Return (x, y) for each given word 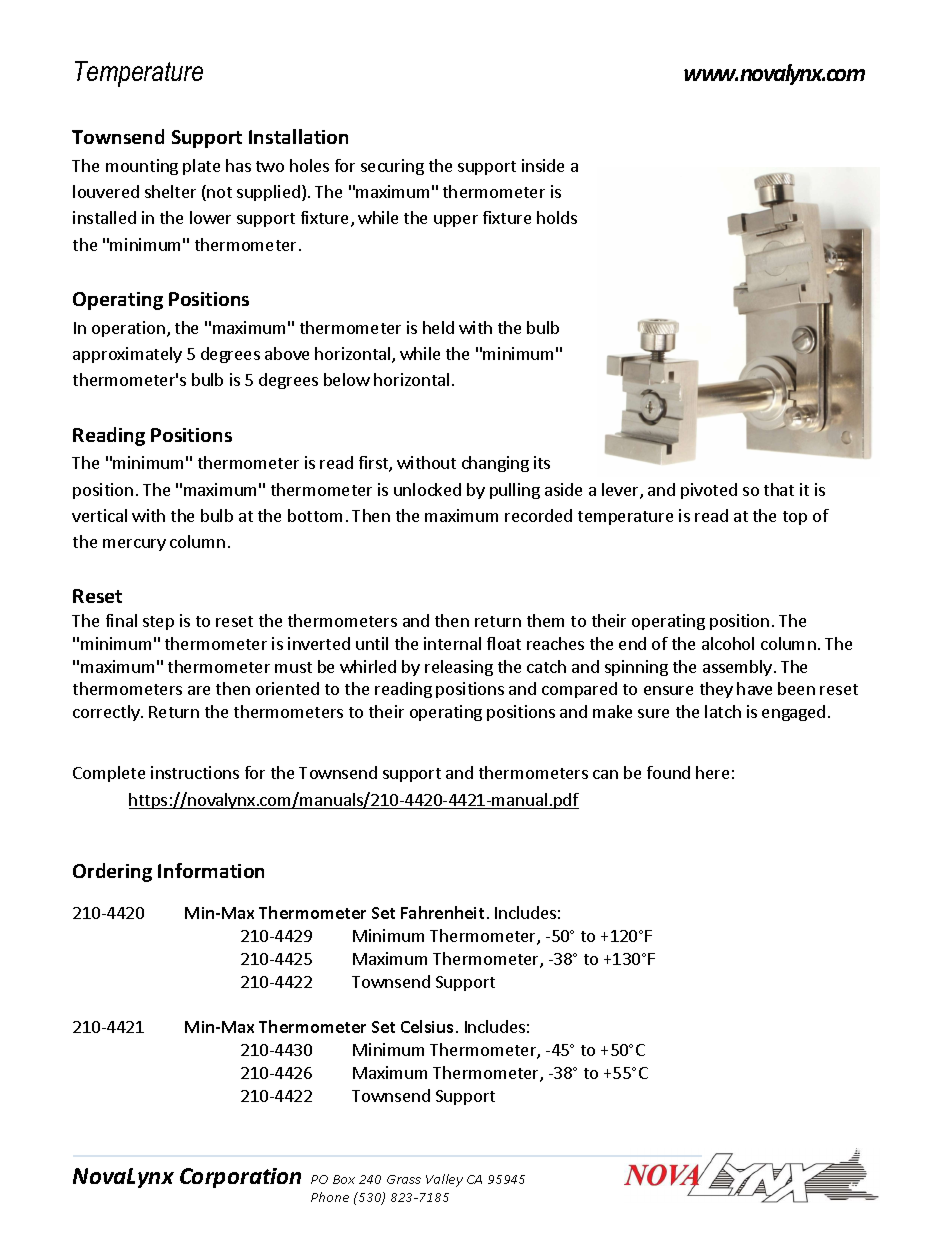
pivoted (709, 491)
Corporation (240, 1178)
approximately (127, 355)
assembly (737, 668)
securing (392, 167)
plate (201, 167)
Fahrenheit (442, 912)
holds (557, 217)
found (668, 772)
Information (211, 870)
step (158, 623)
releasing (459, 668)
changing (495, 464)
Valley (444, 1180)
